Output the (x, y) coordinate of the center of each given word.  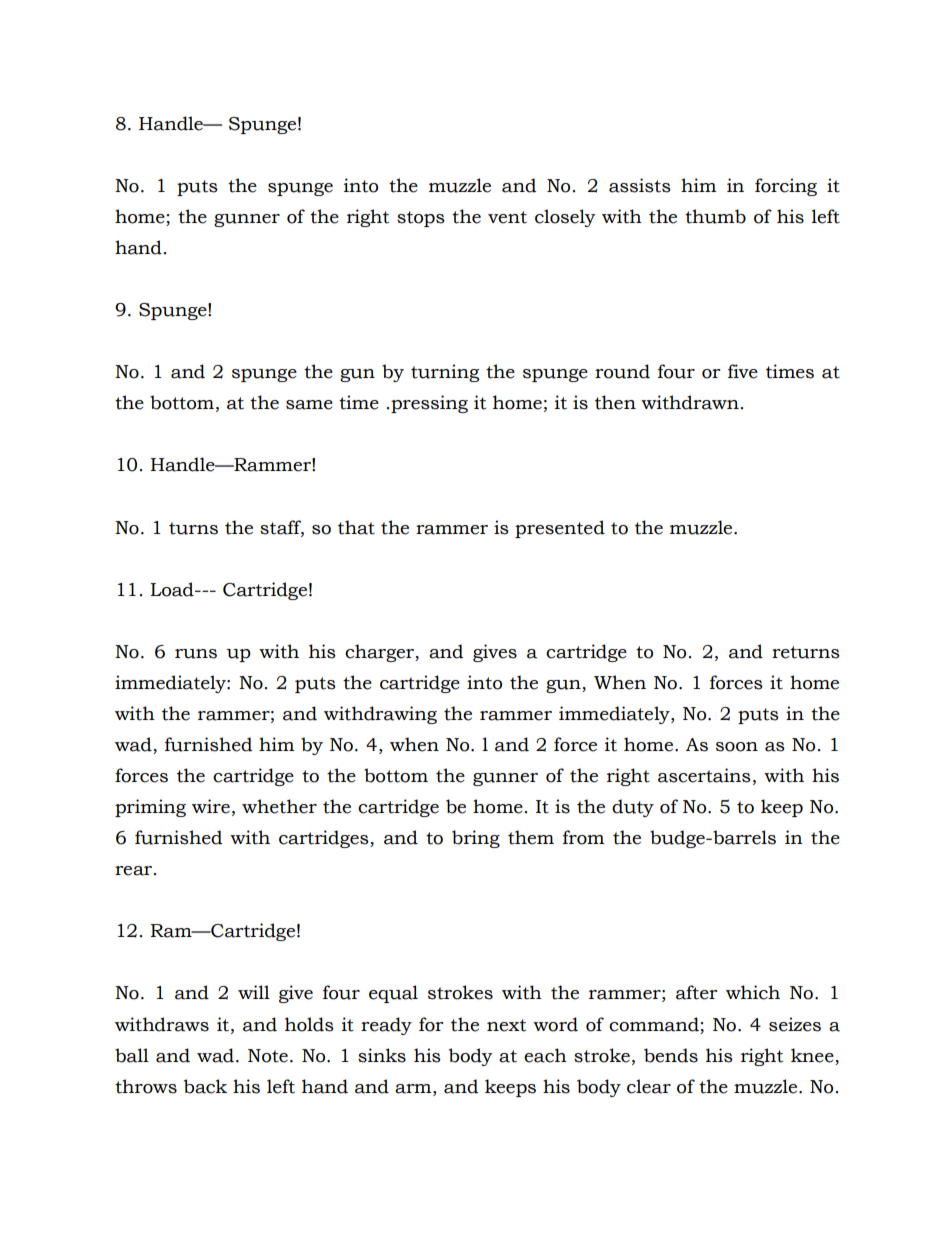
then (615, 402)
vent (507, 217)
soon (737, 747)
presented (560, 529)
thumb (715, 216)
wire (211, 806)
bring (476, 839)
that (356, 527)
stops (421, 219)
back (205, 1086)
